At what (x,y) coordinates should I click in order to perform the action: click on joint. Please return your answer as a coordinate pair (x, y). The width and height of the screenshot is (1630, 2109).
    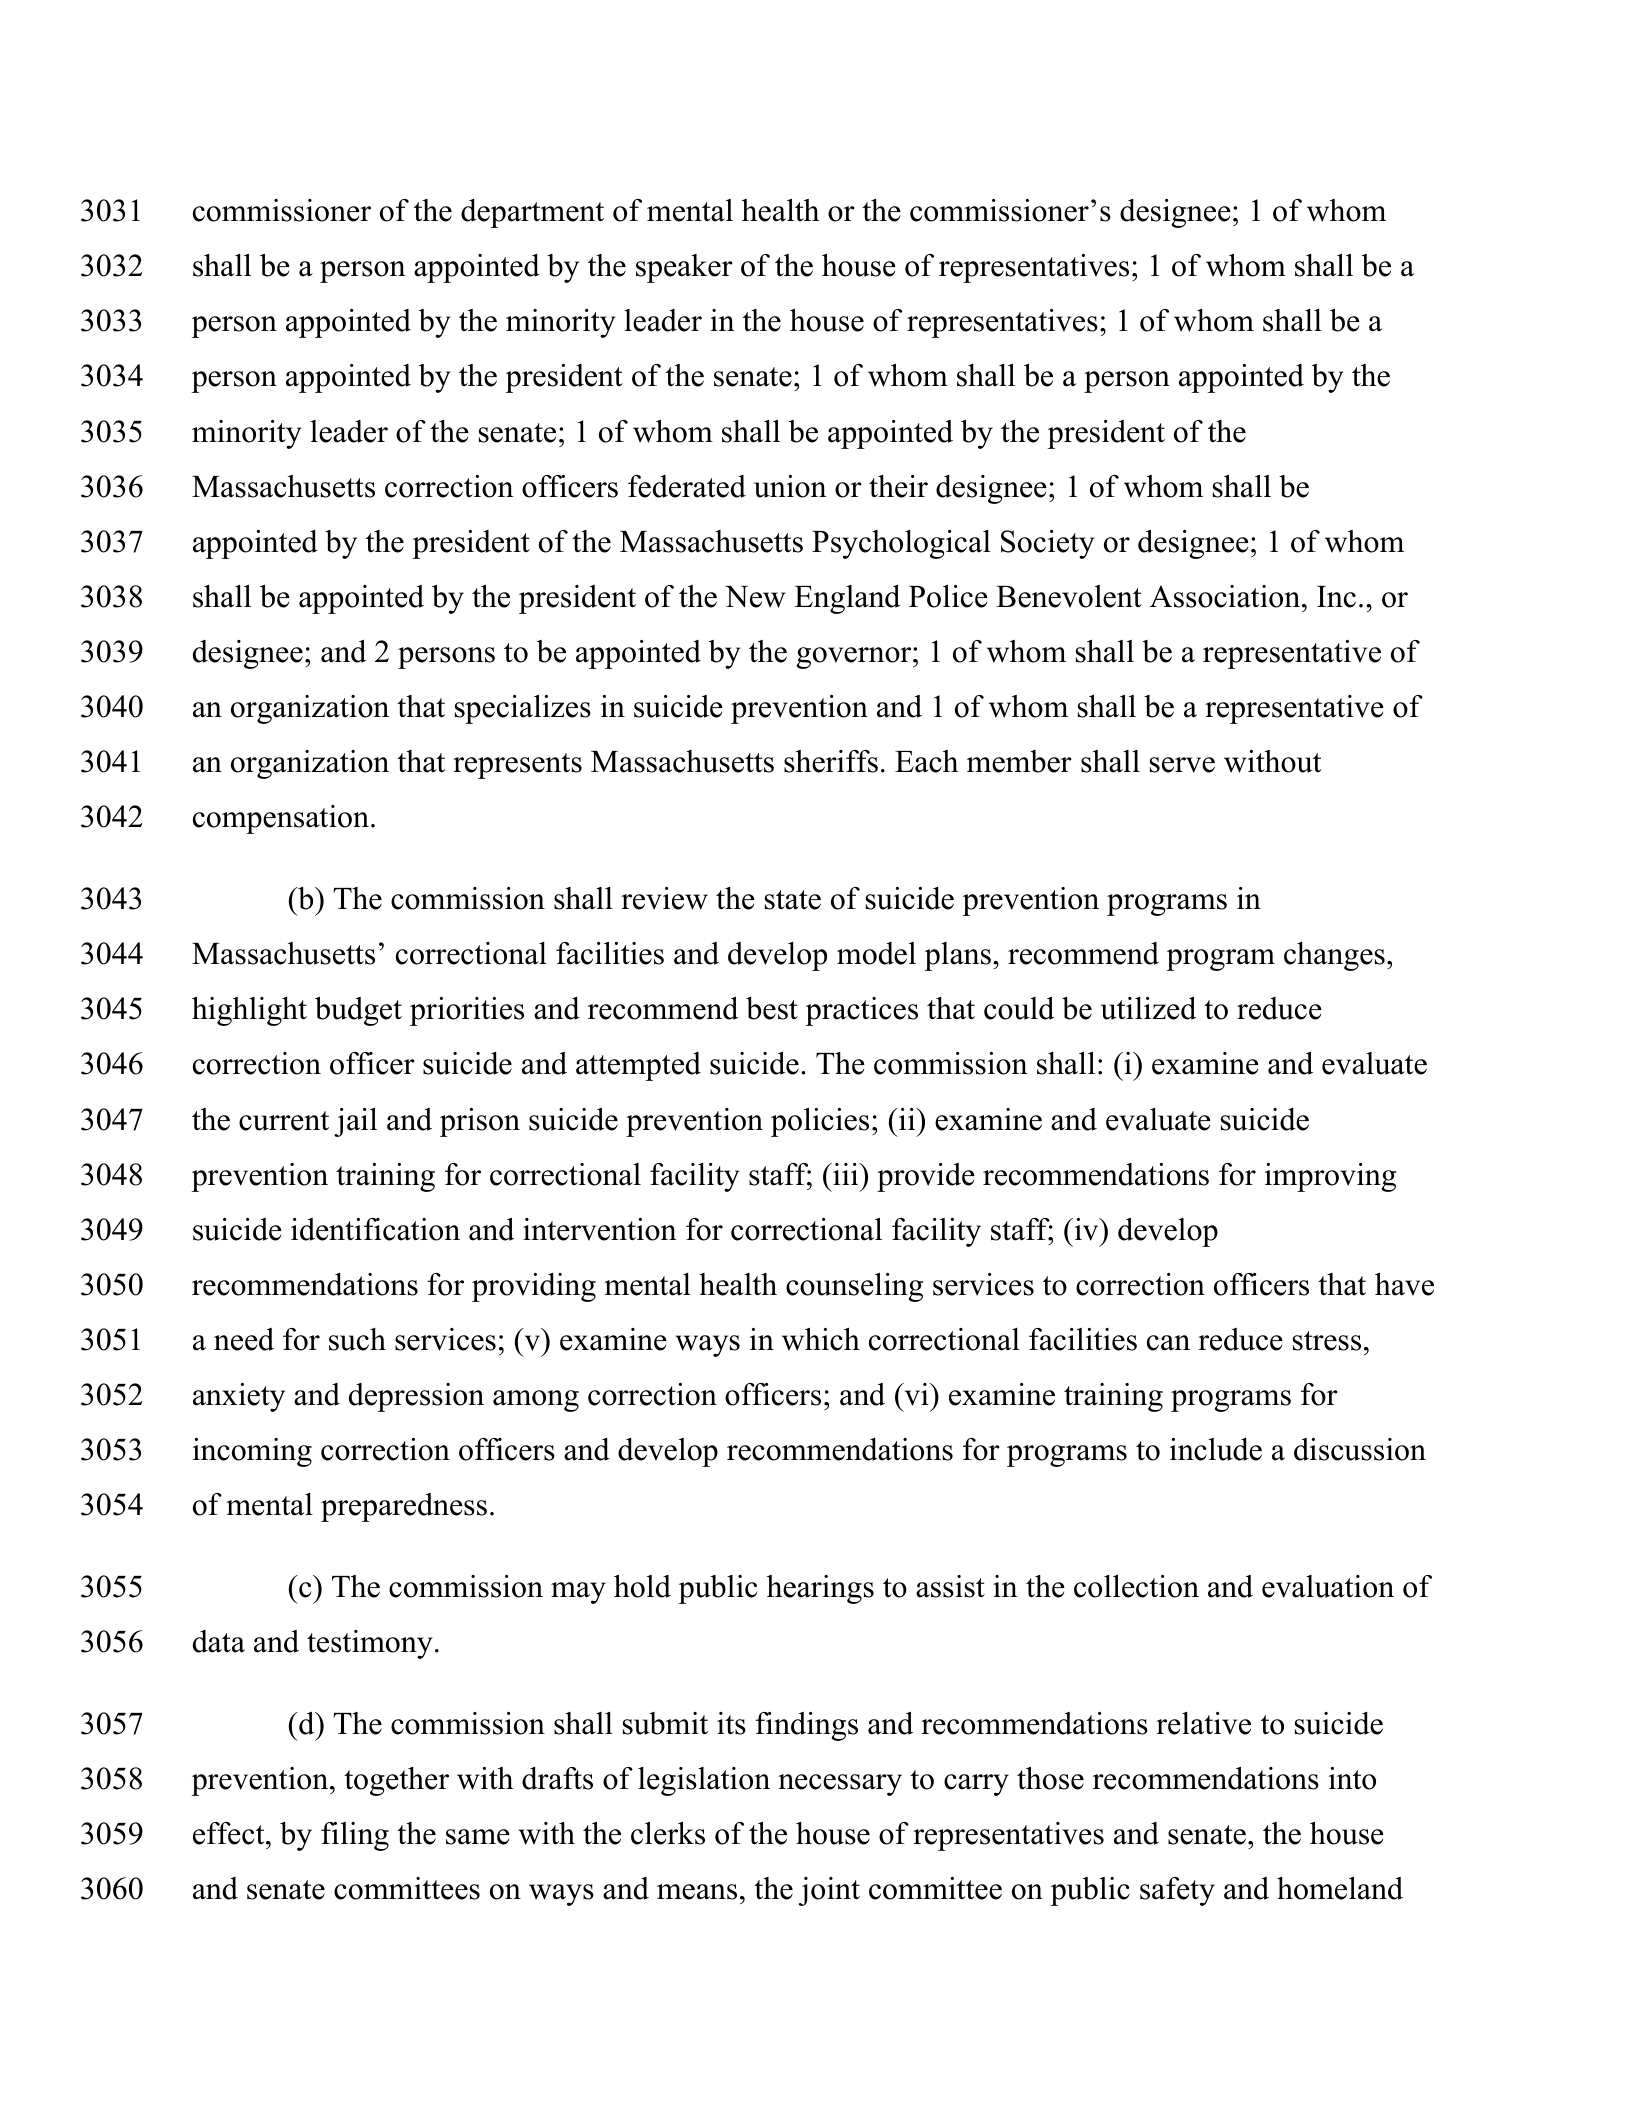
    Looking at the image, I should click on (829, 1891).
